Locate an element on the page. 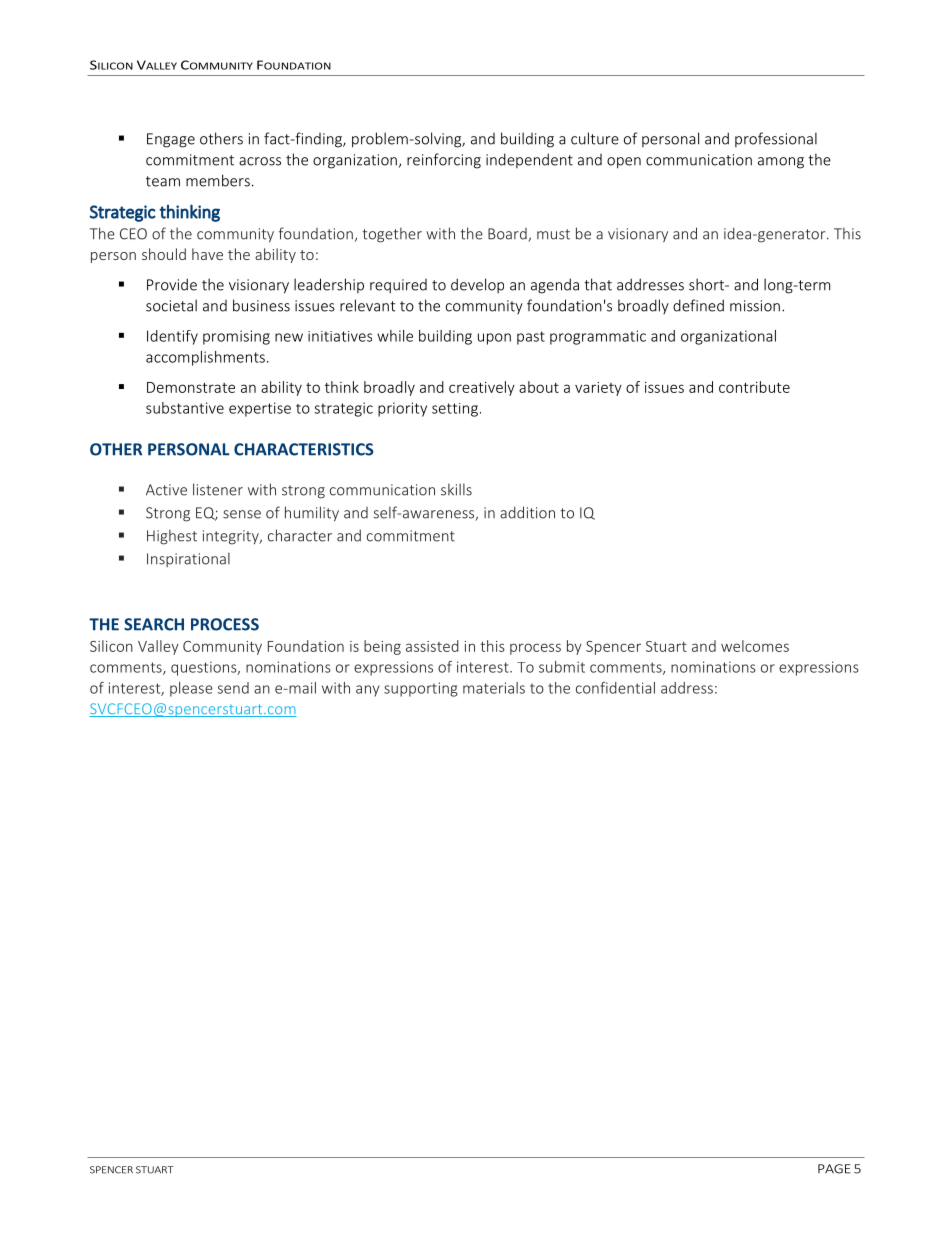 This document has width=952, height=1233. send is located at coordinates (233, 688).
